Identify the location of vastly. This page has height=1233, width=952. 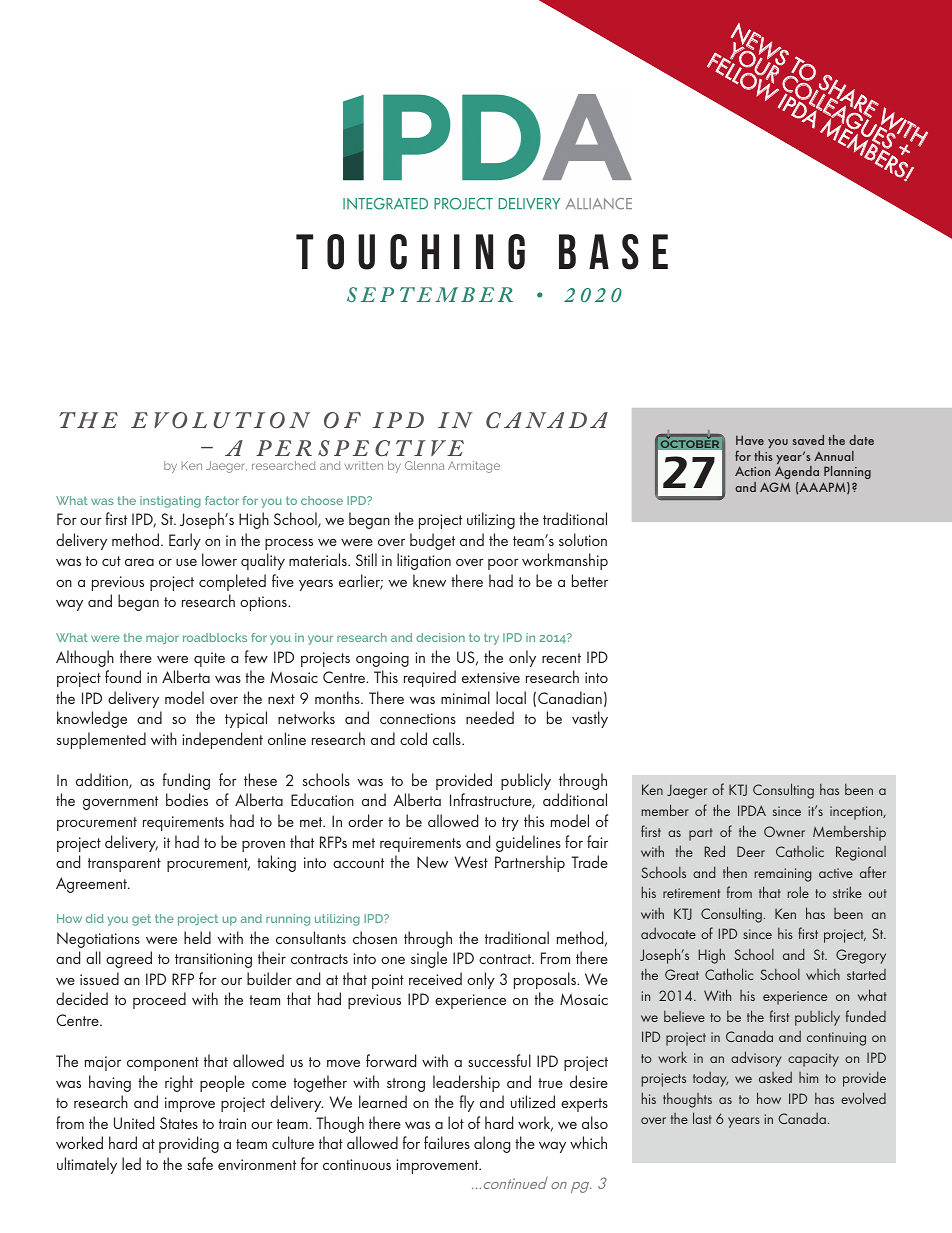
(590, 719).
